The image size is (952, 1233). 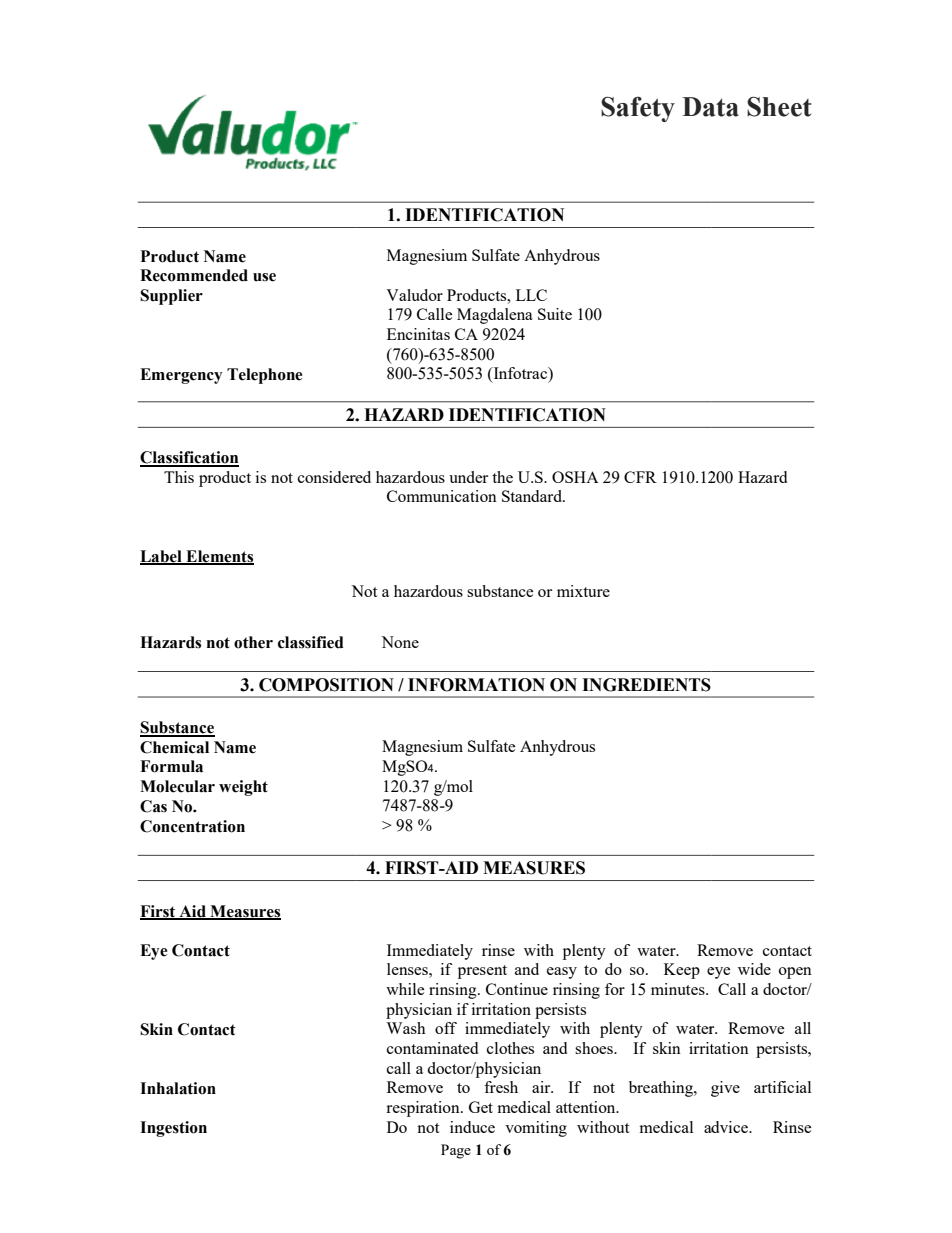 I want to click on LLC, so click(x=531, y=295).
